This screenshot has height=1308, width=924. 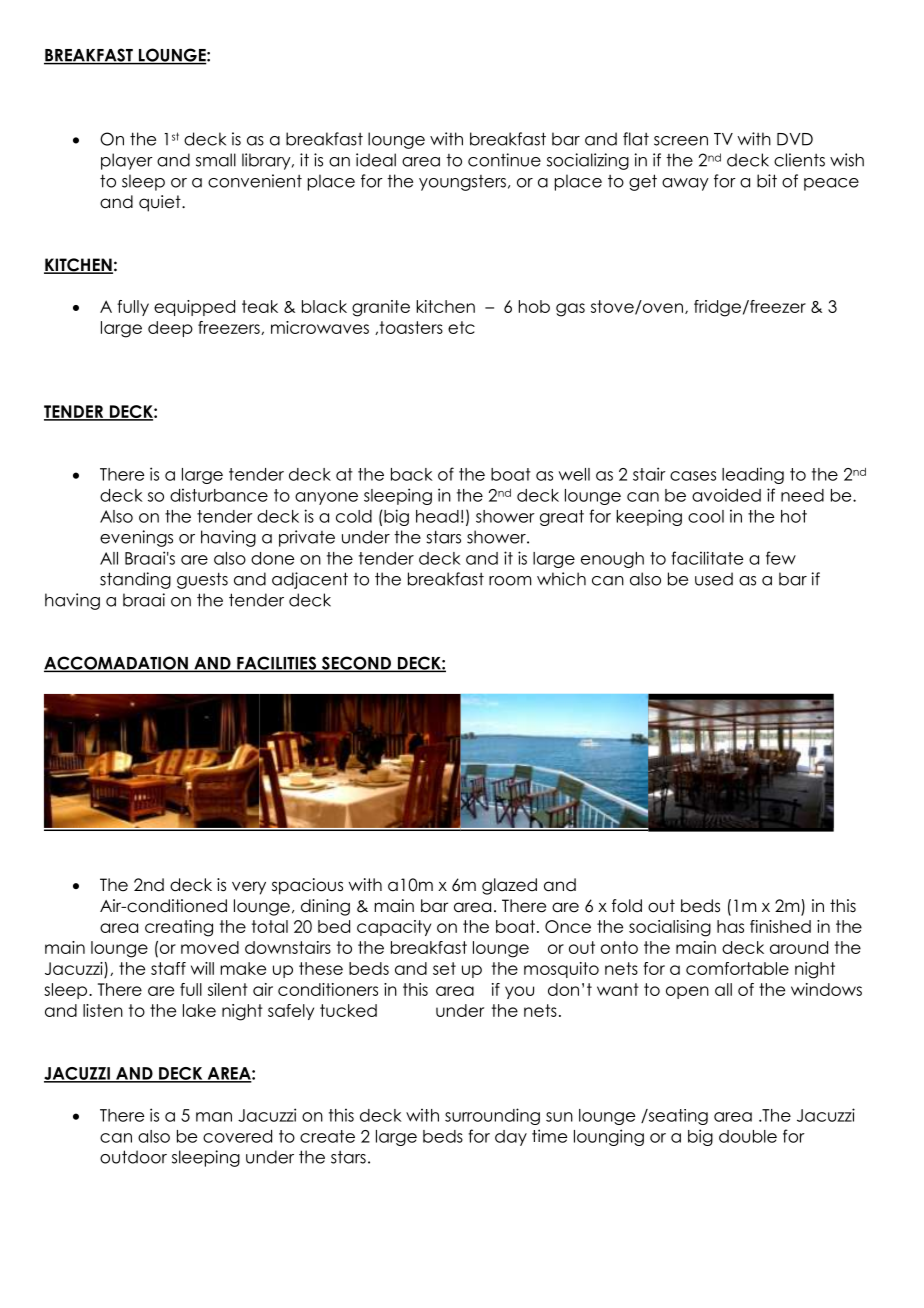 What do you see at coordinates (767, 181) in the screenshot?
I see `bit` at bounding box center [767, 181].
